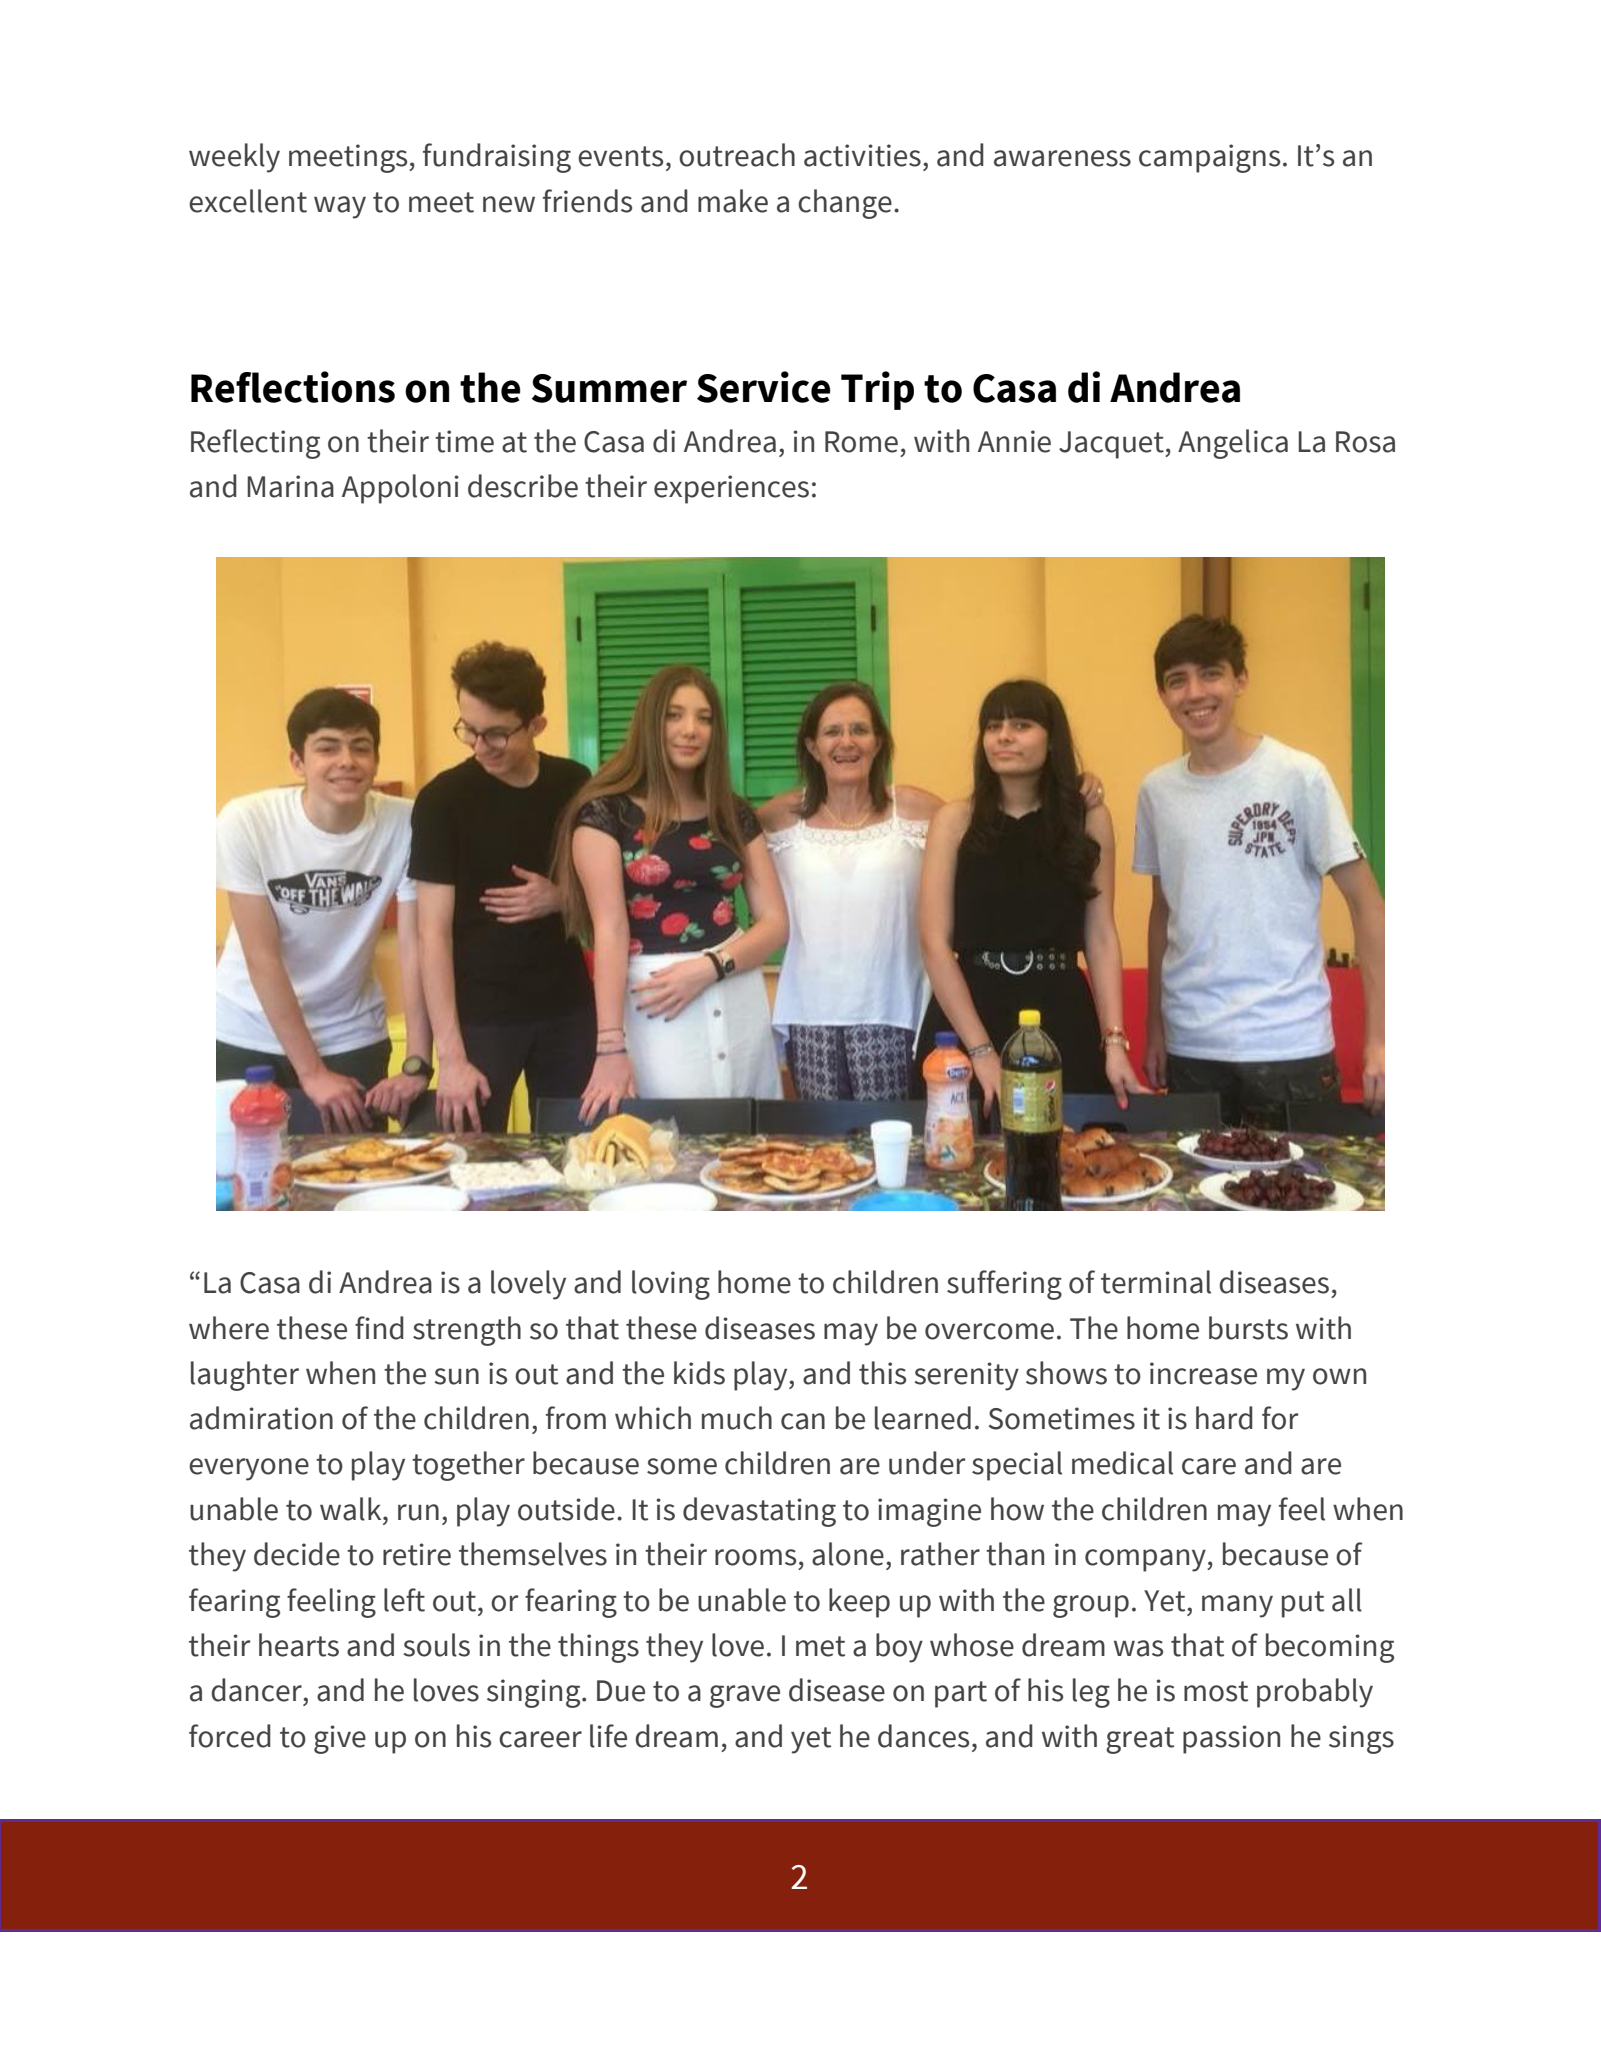 This image has width=1601, height=2072. Describe the element at coordinates (845, 204) in the image. I see `change` at that location.
